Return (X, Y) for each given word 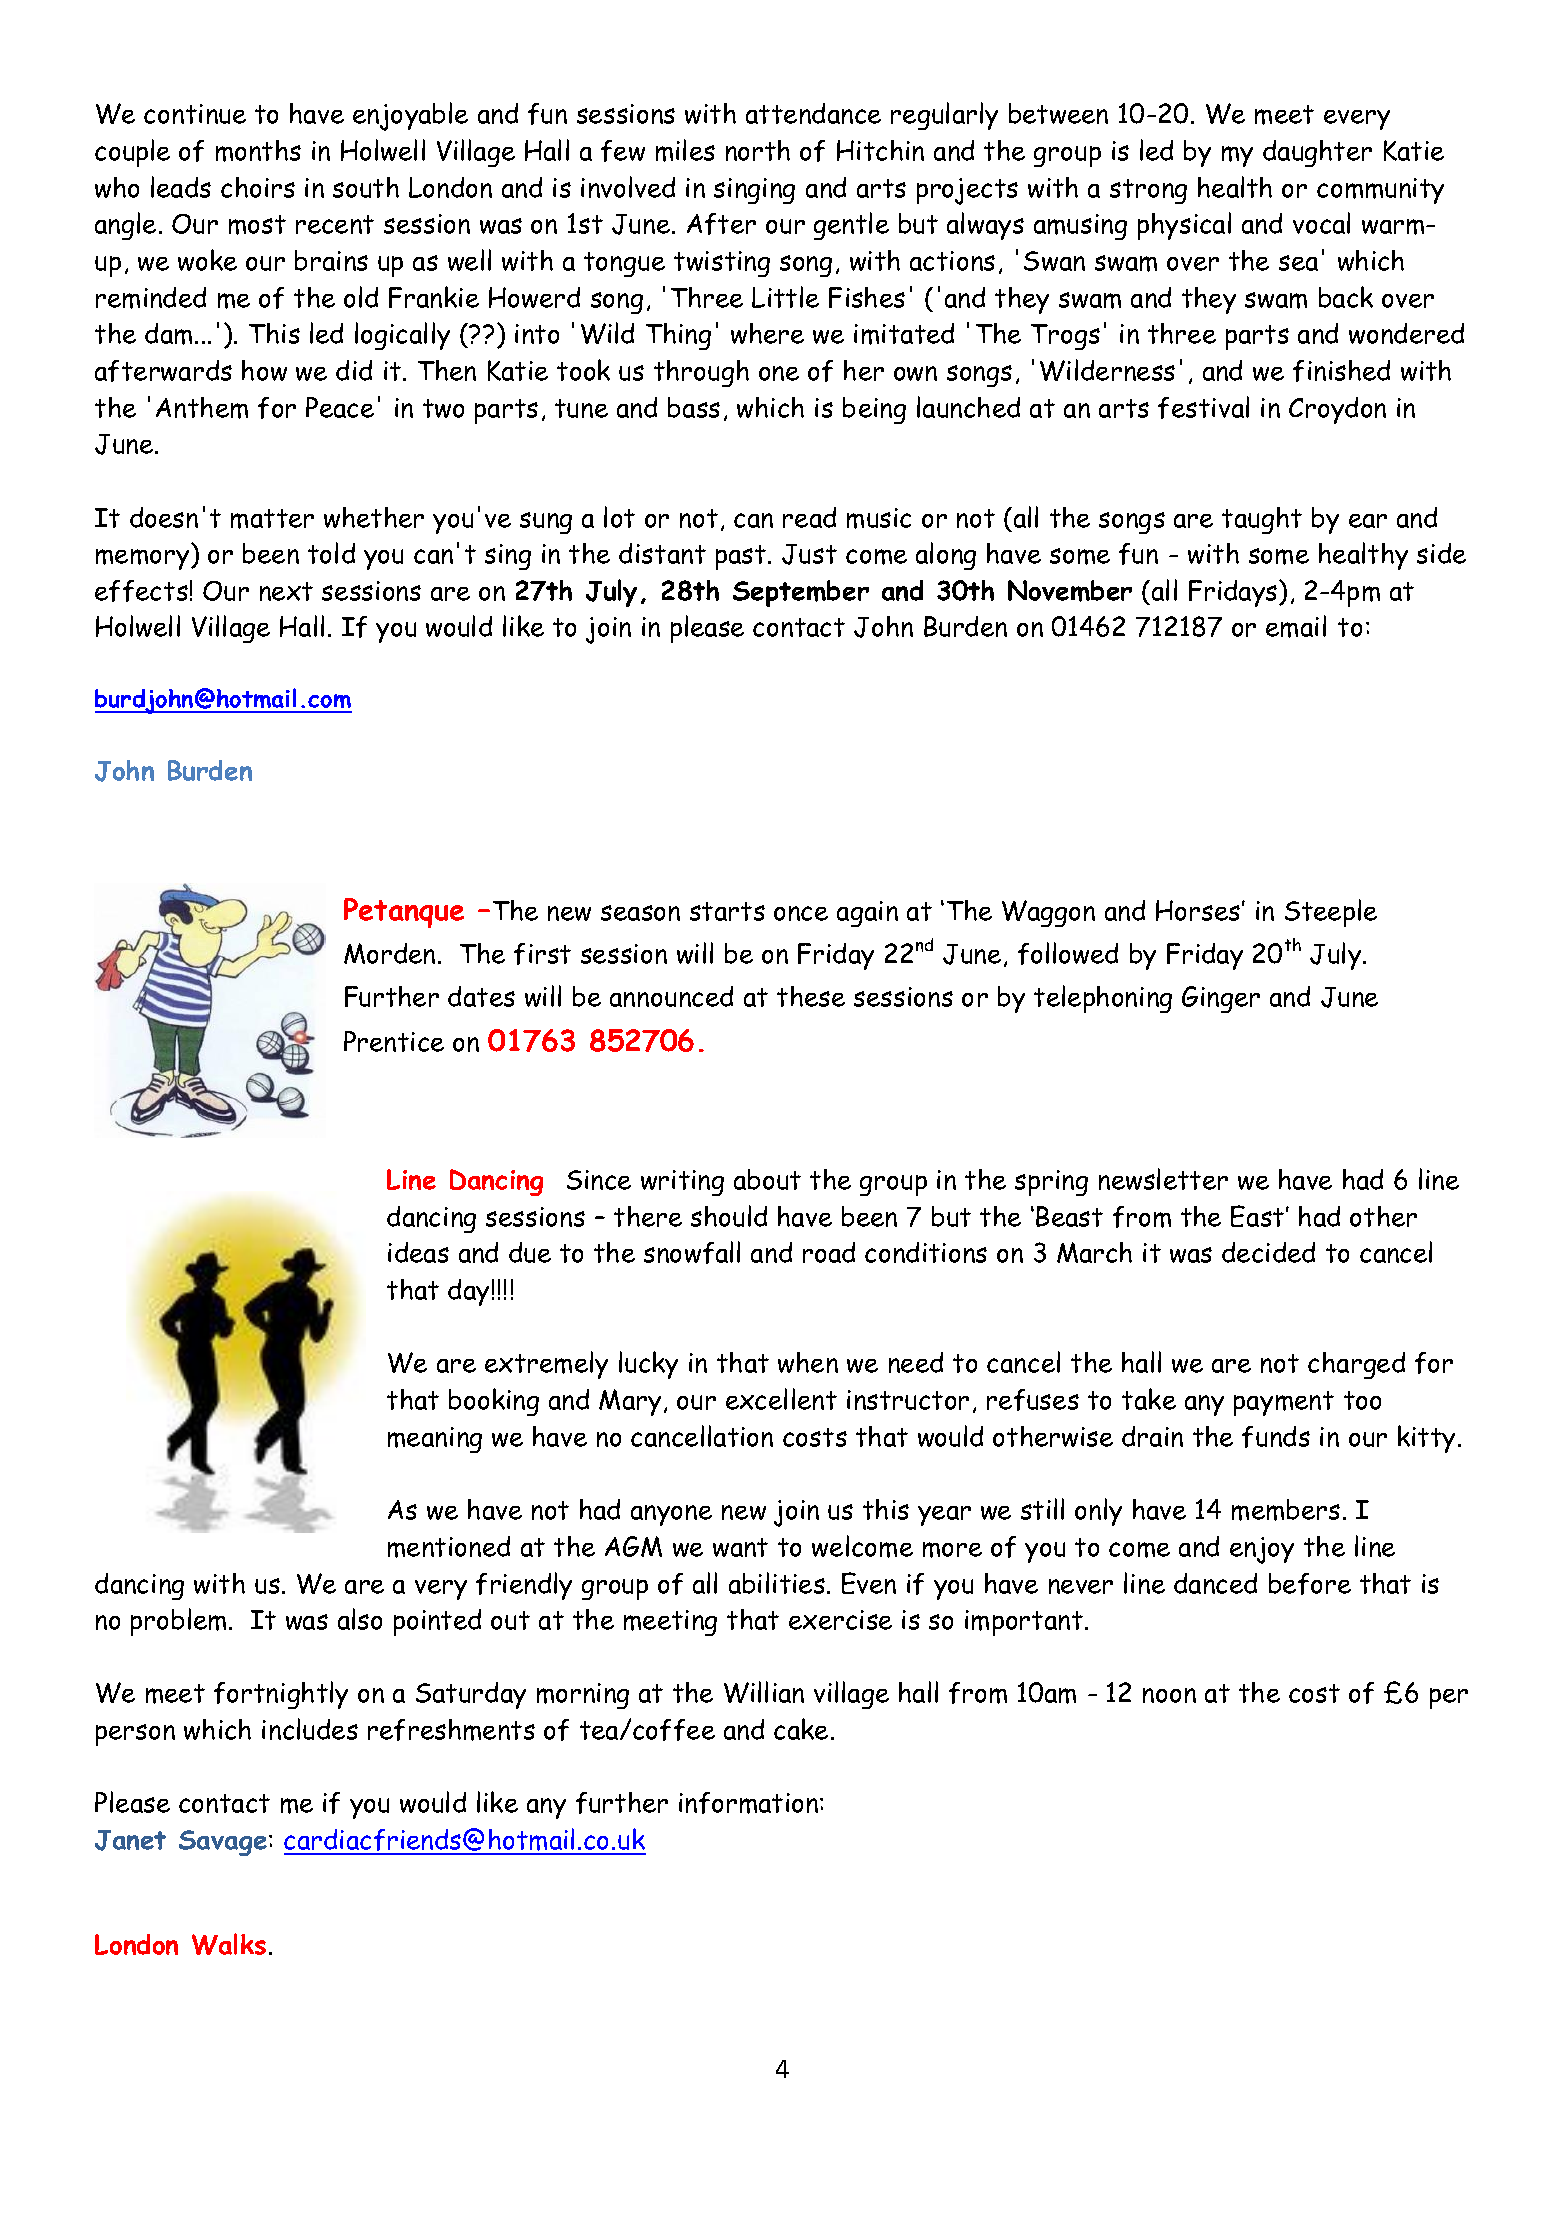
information (750, 1803)
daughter (1317, 153)
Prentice (394, 1041)
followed (1068, 953)
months (258, 151)
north (758, 150)
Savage (223, 1843)
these (811, 996)
